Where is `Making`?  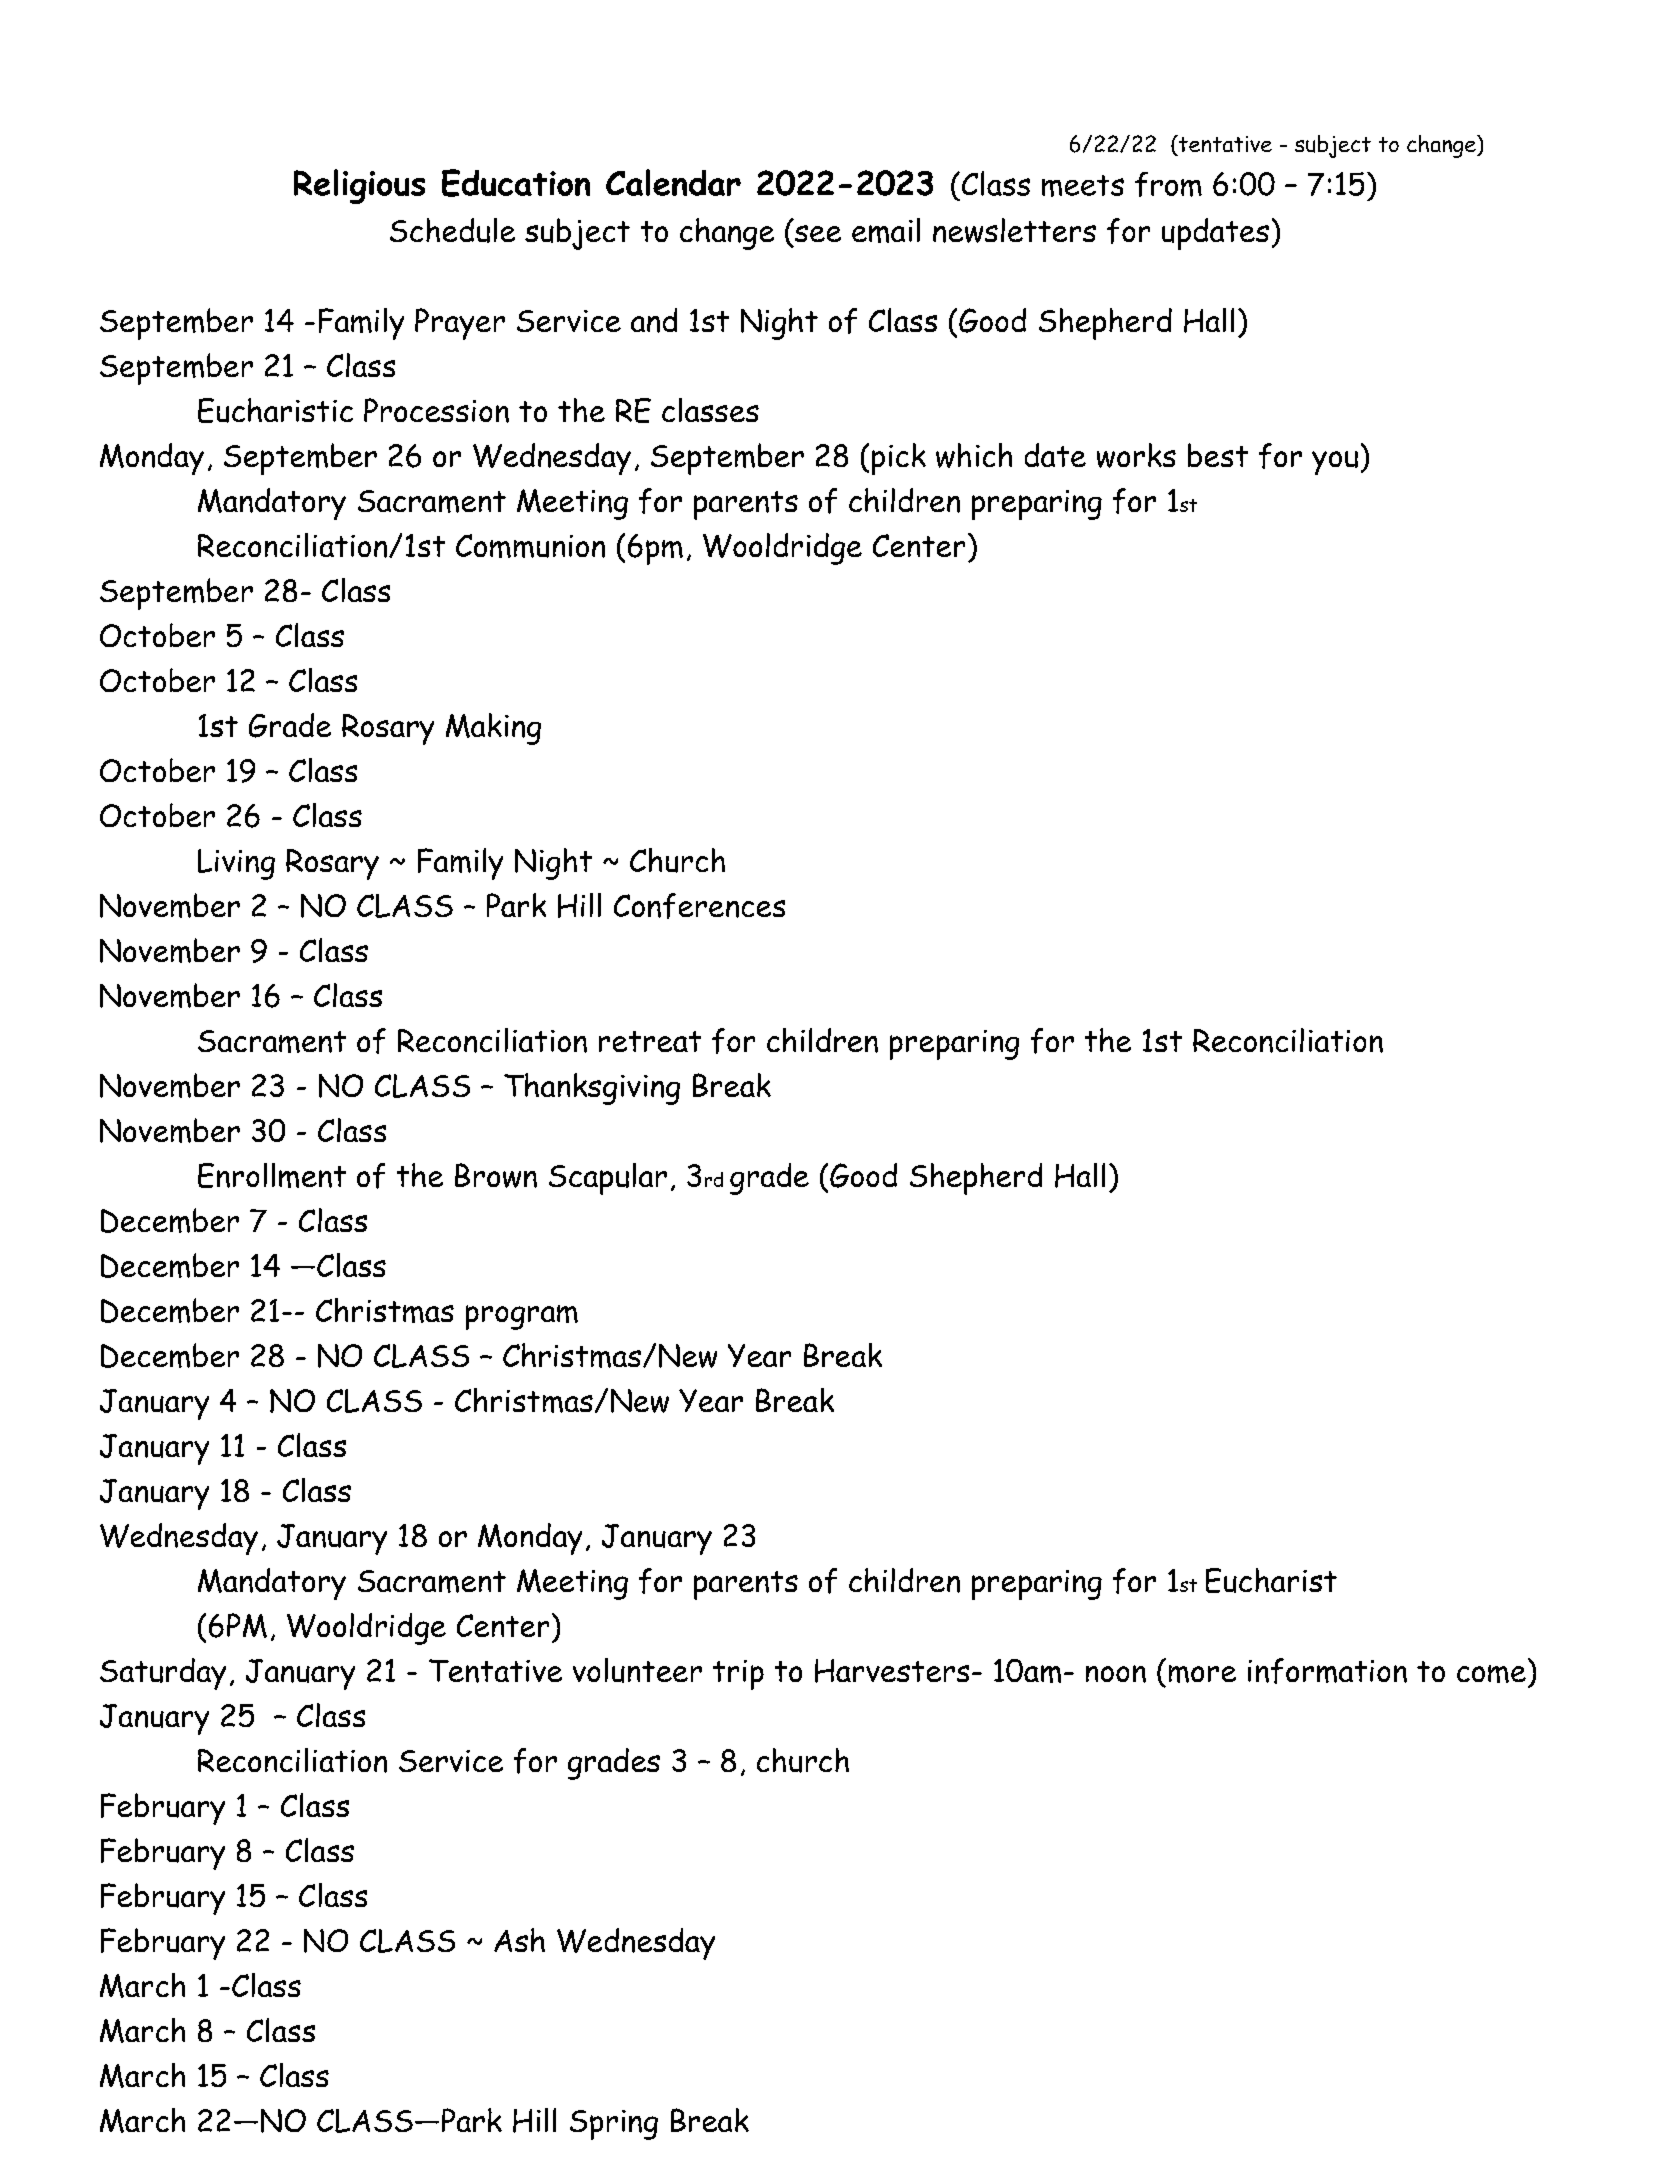
Making is located at coordinates (493, 729).
